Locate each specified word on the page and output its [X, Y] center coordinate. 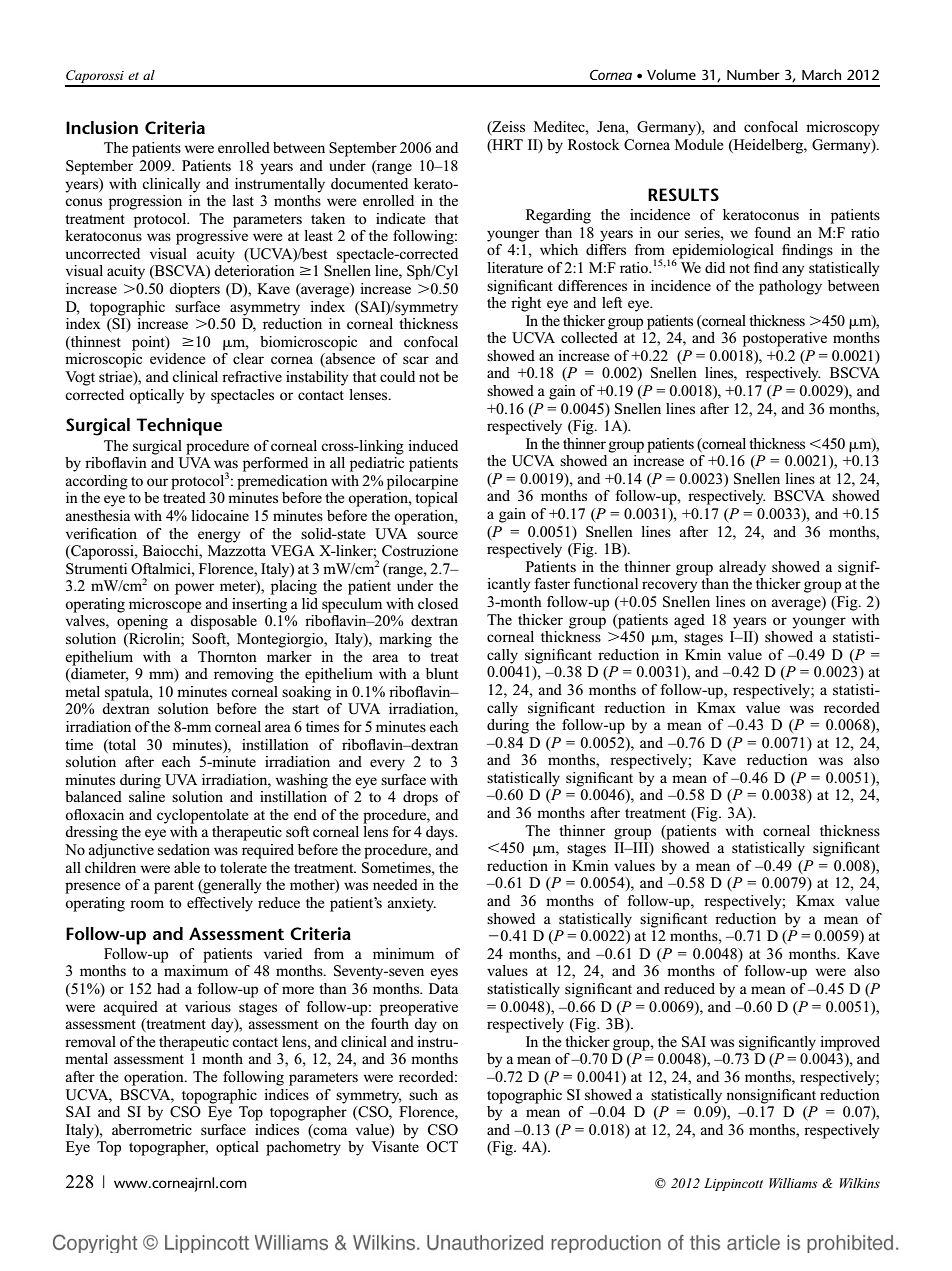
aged [689, 621]
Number [753, 74]
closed [438, 603]
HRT [506, 145]
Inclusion [102, 127]
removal [90, 1041]
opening [142, 622]
